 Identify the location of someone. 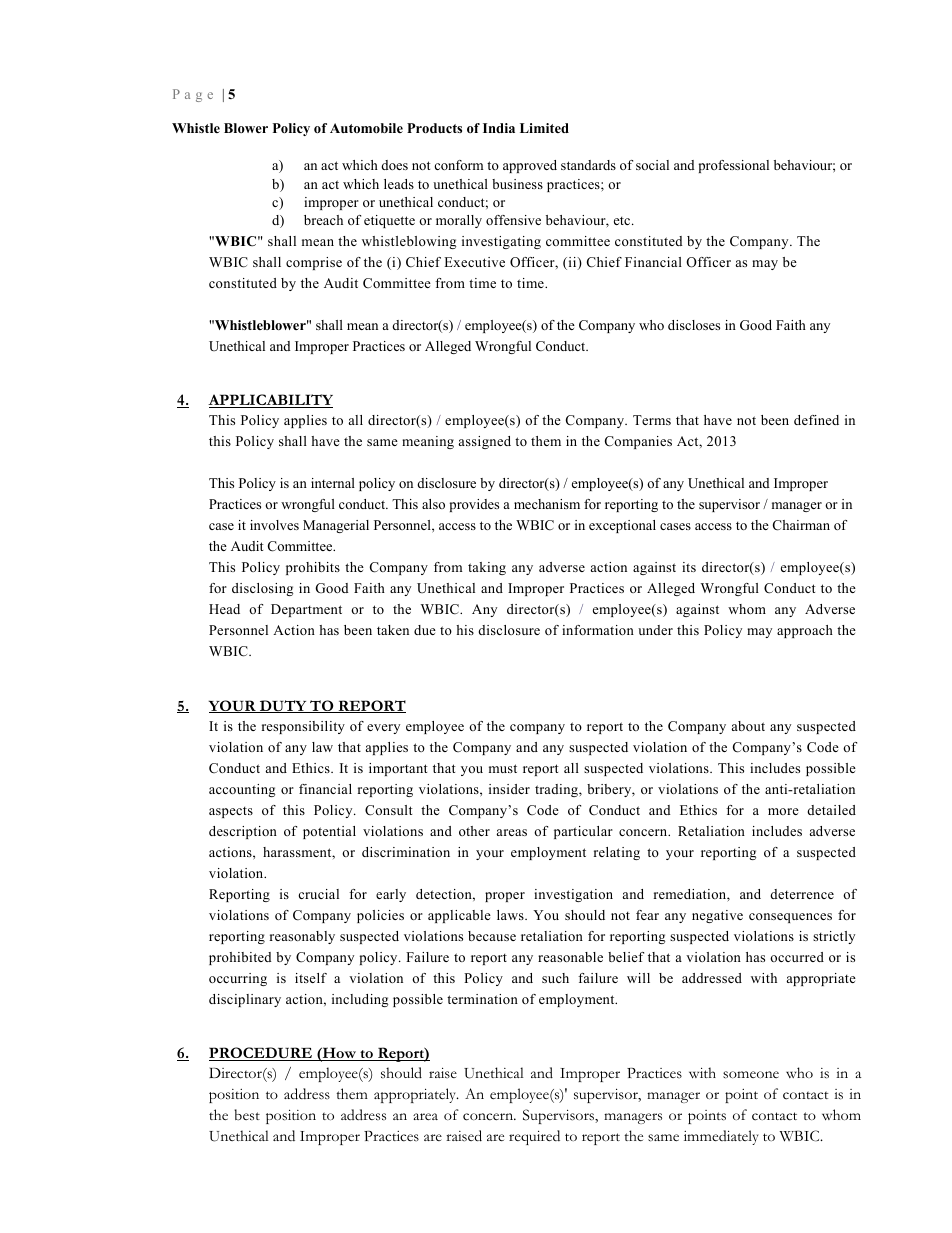
(751, 1075).
